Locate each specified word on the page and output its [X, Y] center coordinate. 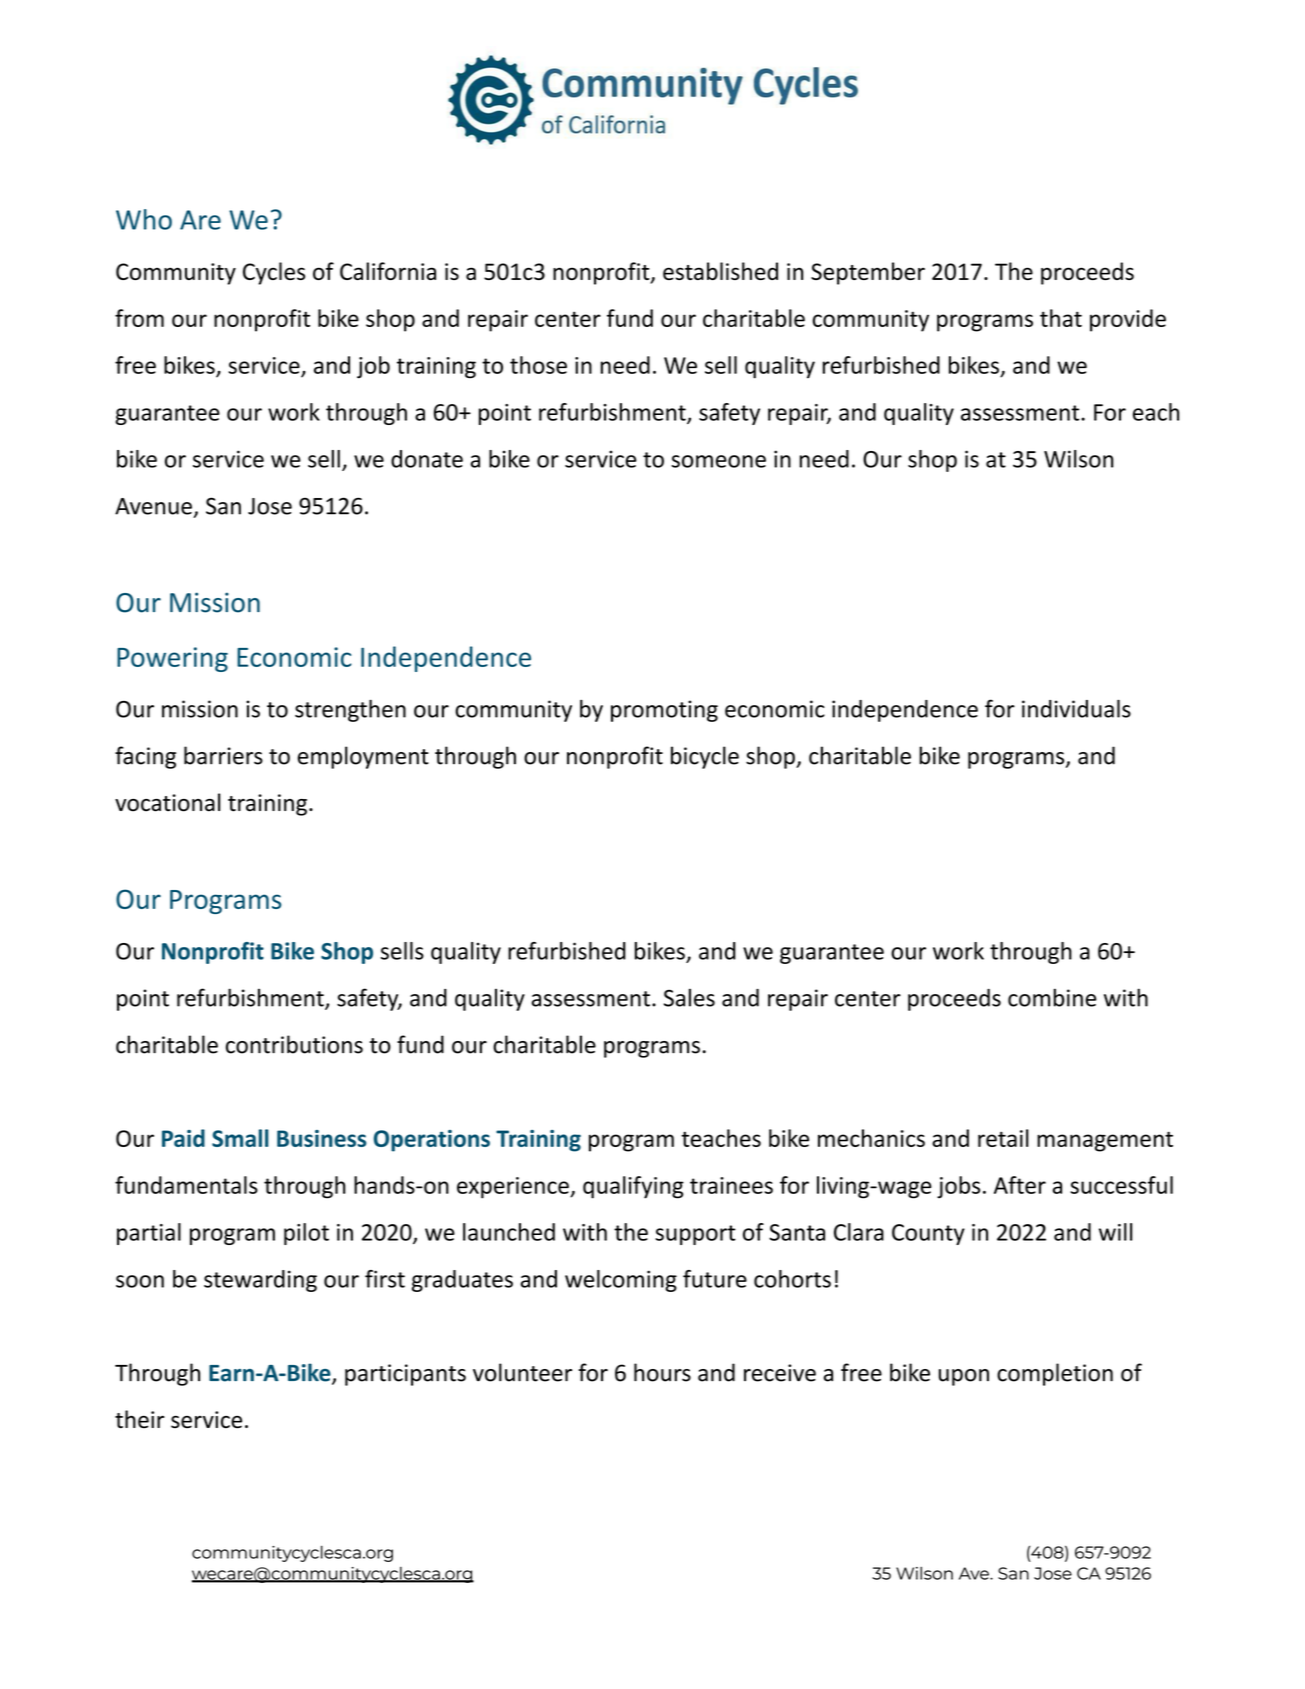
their [140, 1419]
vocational [167, 802]
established [720, 271]
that [1061, 318]
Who [144, 219]
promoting [664, 711]
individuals [1076, 709]
